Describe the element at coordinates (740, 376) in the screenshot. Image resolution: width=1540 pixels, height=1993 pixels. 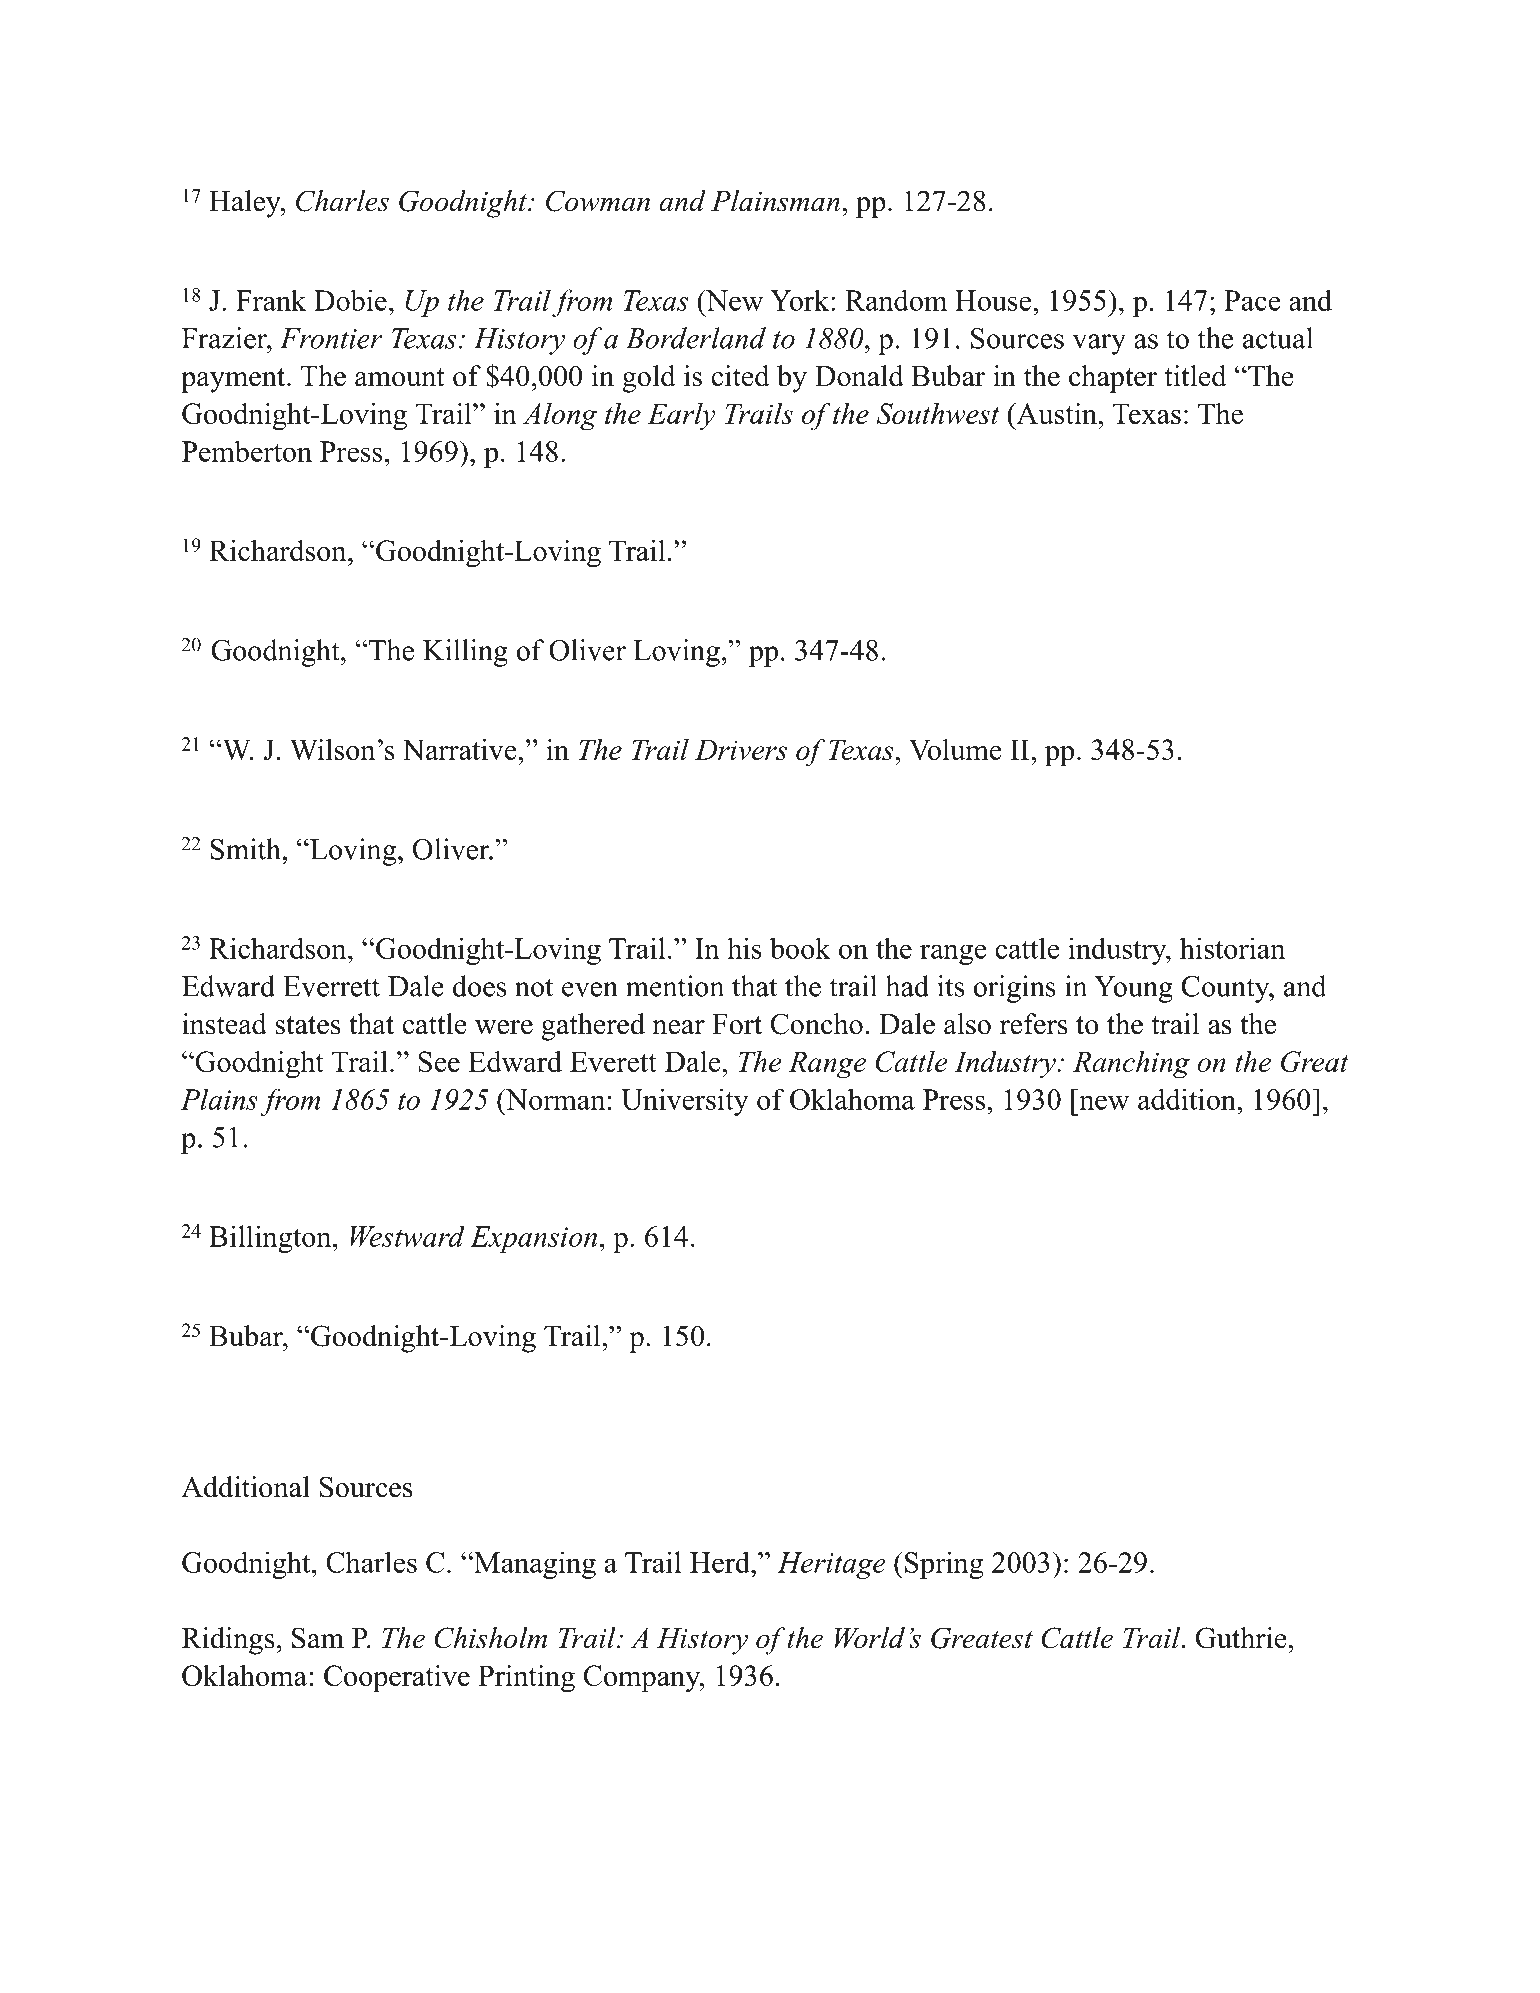
I see `cited` at that location.
